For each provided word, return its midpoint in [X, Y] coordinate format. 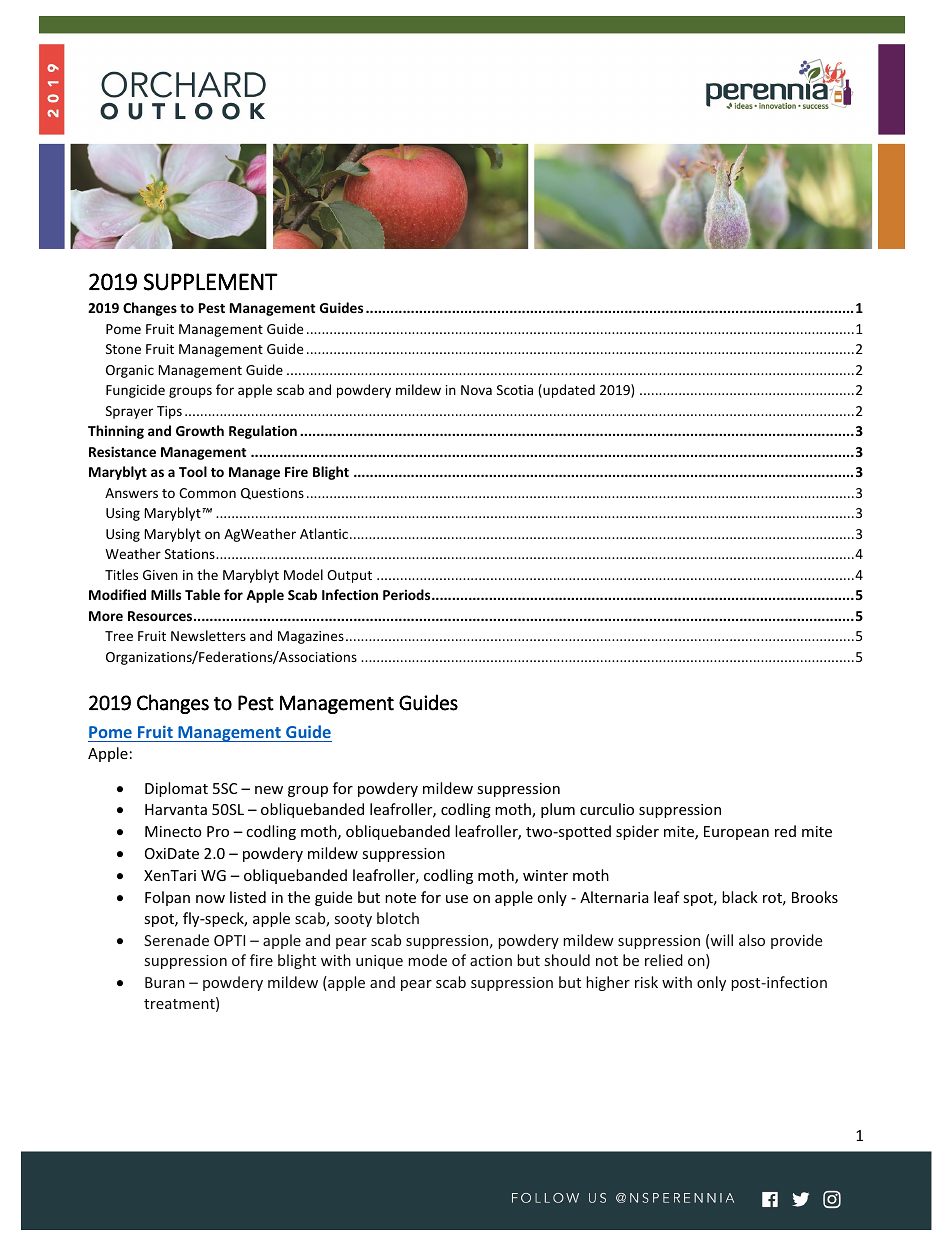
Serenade [176, 940]
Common [207, 493]
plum [558, 810]
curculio [607, 809]
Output [349, 576]
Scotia [515, 390]
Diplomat [176, 789]
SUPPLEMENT [211, 282]
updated [568, 391]
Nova [476, 390]
